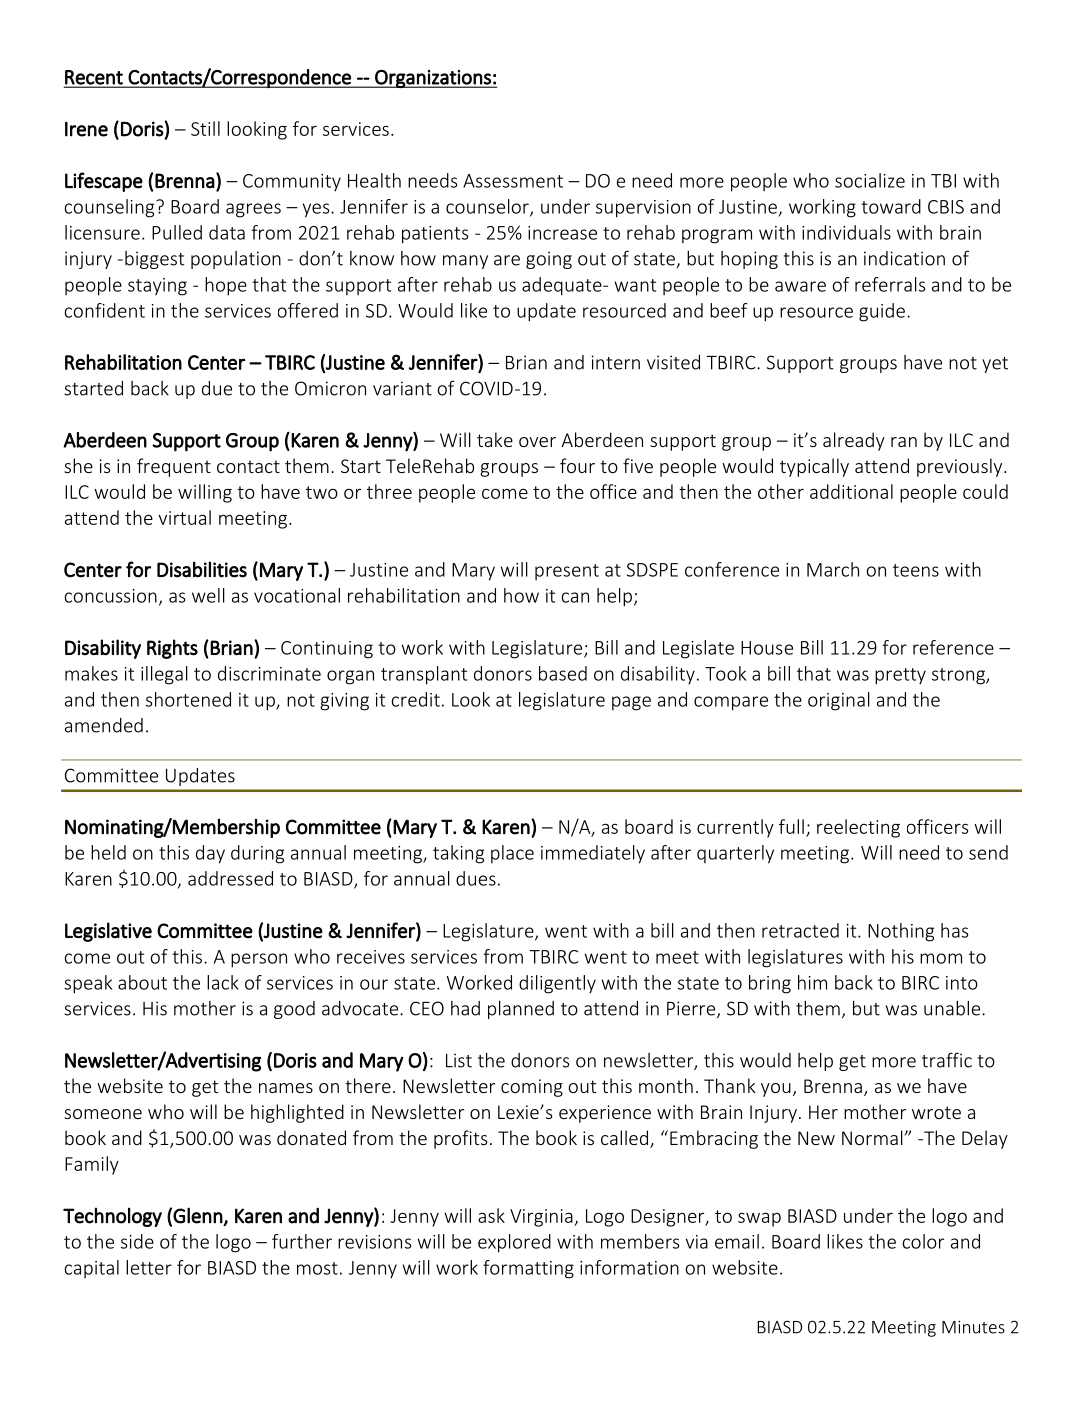 The image size is (1083, 1402). Describe the element at coordinates (137, 1241) in the document. I see `side` at that location.
